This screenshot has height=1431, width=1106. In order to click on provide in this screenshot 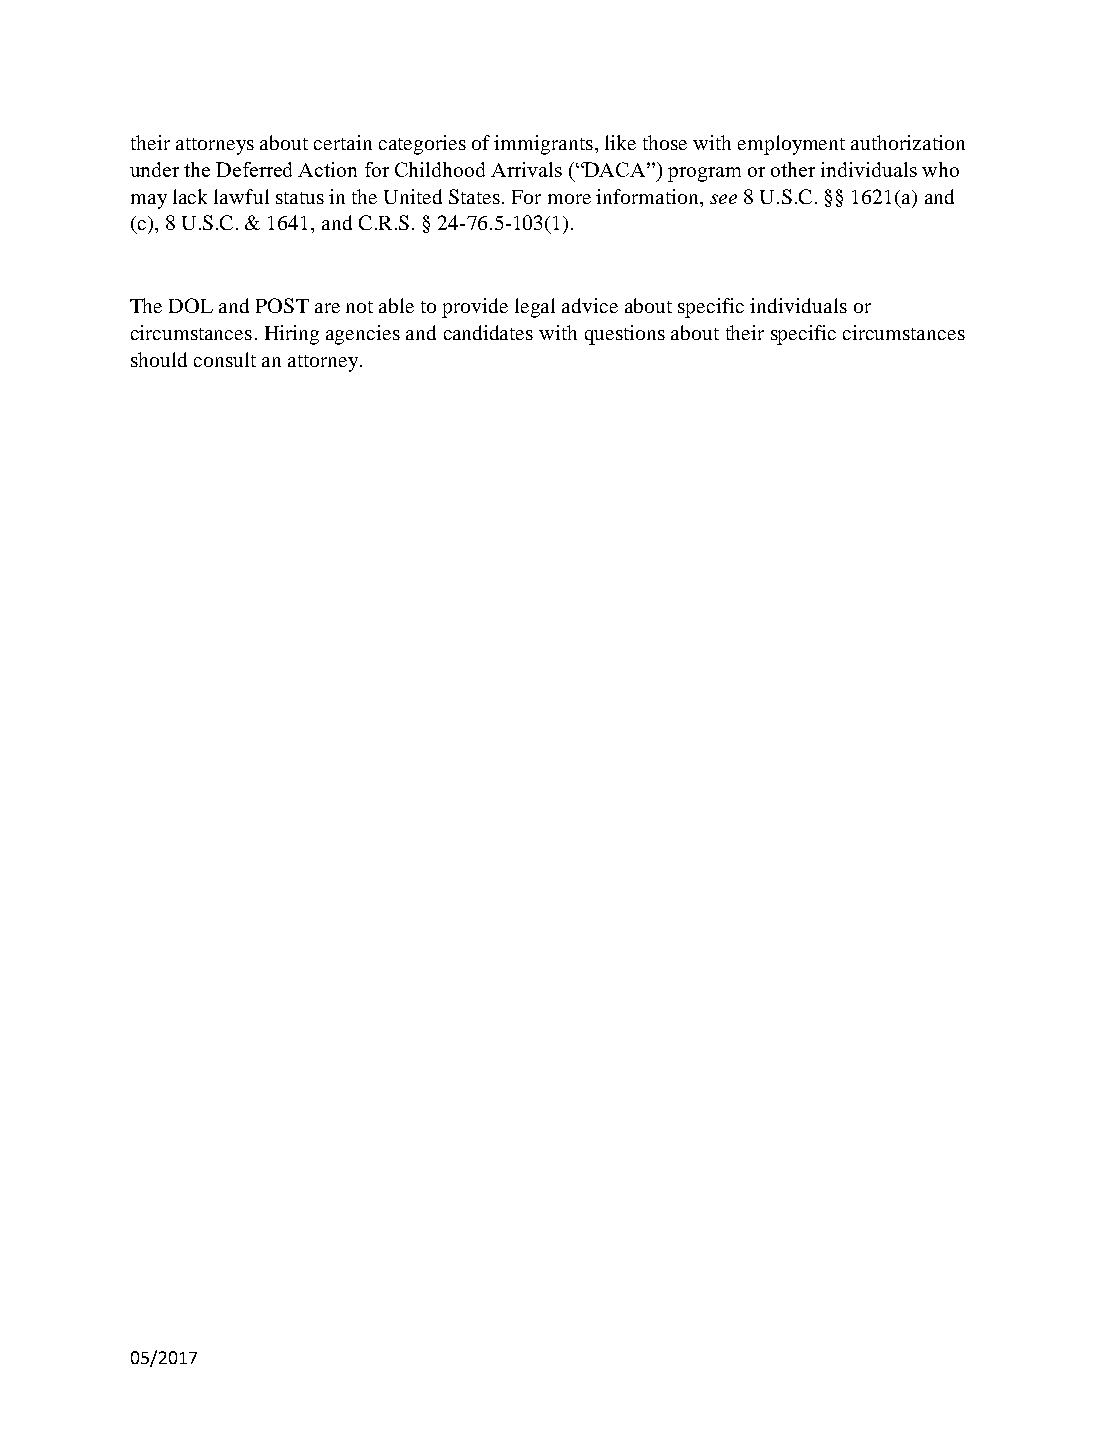, I will do `click(475, 308)`.
